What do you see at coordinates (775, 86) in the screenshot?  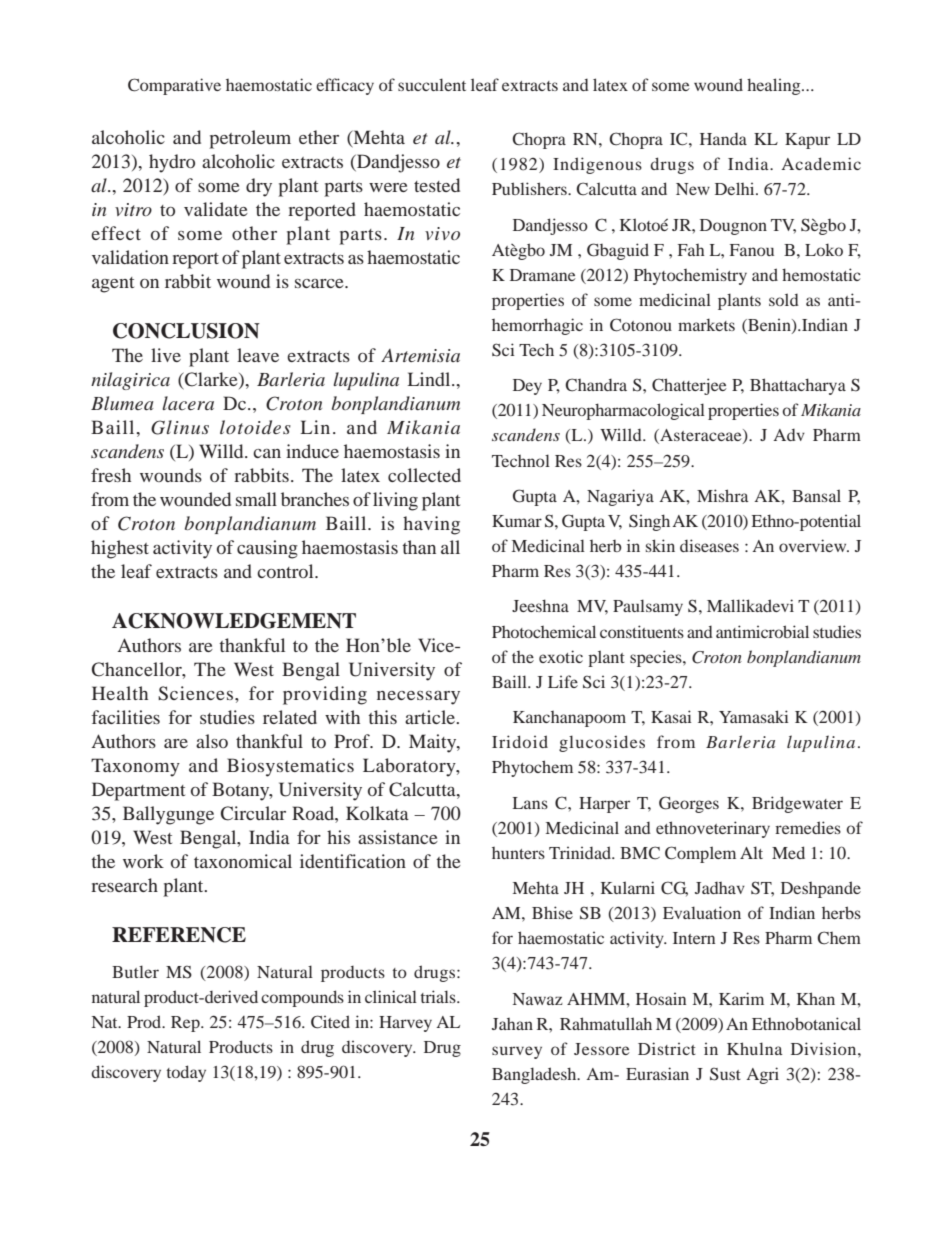 I see `healing` at bounding box center [775, 86].
